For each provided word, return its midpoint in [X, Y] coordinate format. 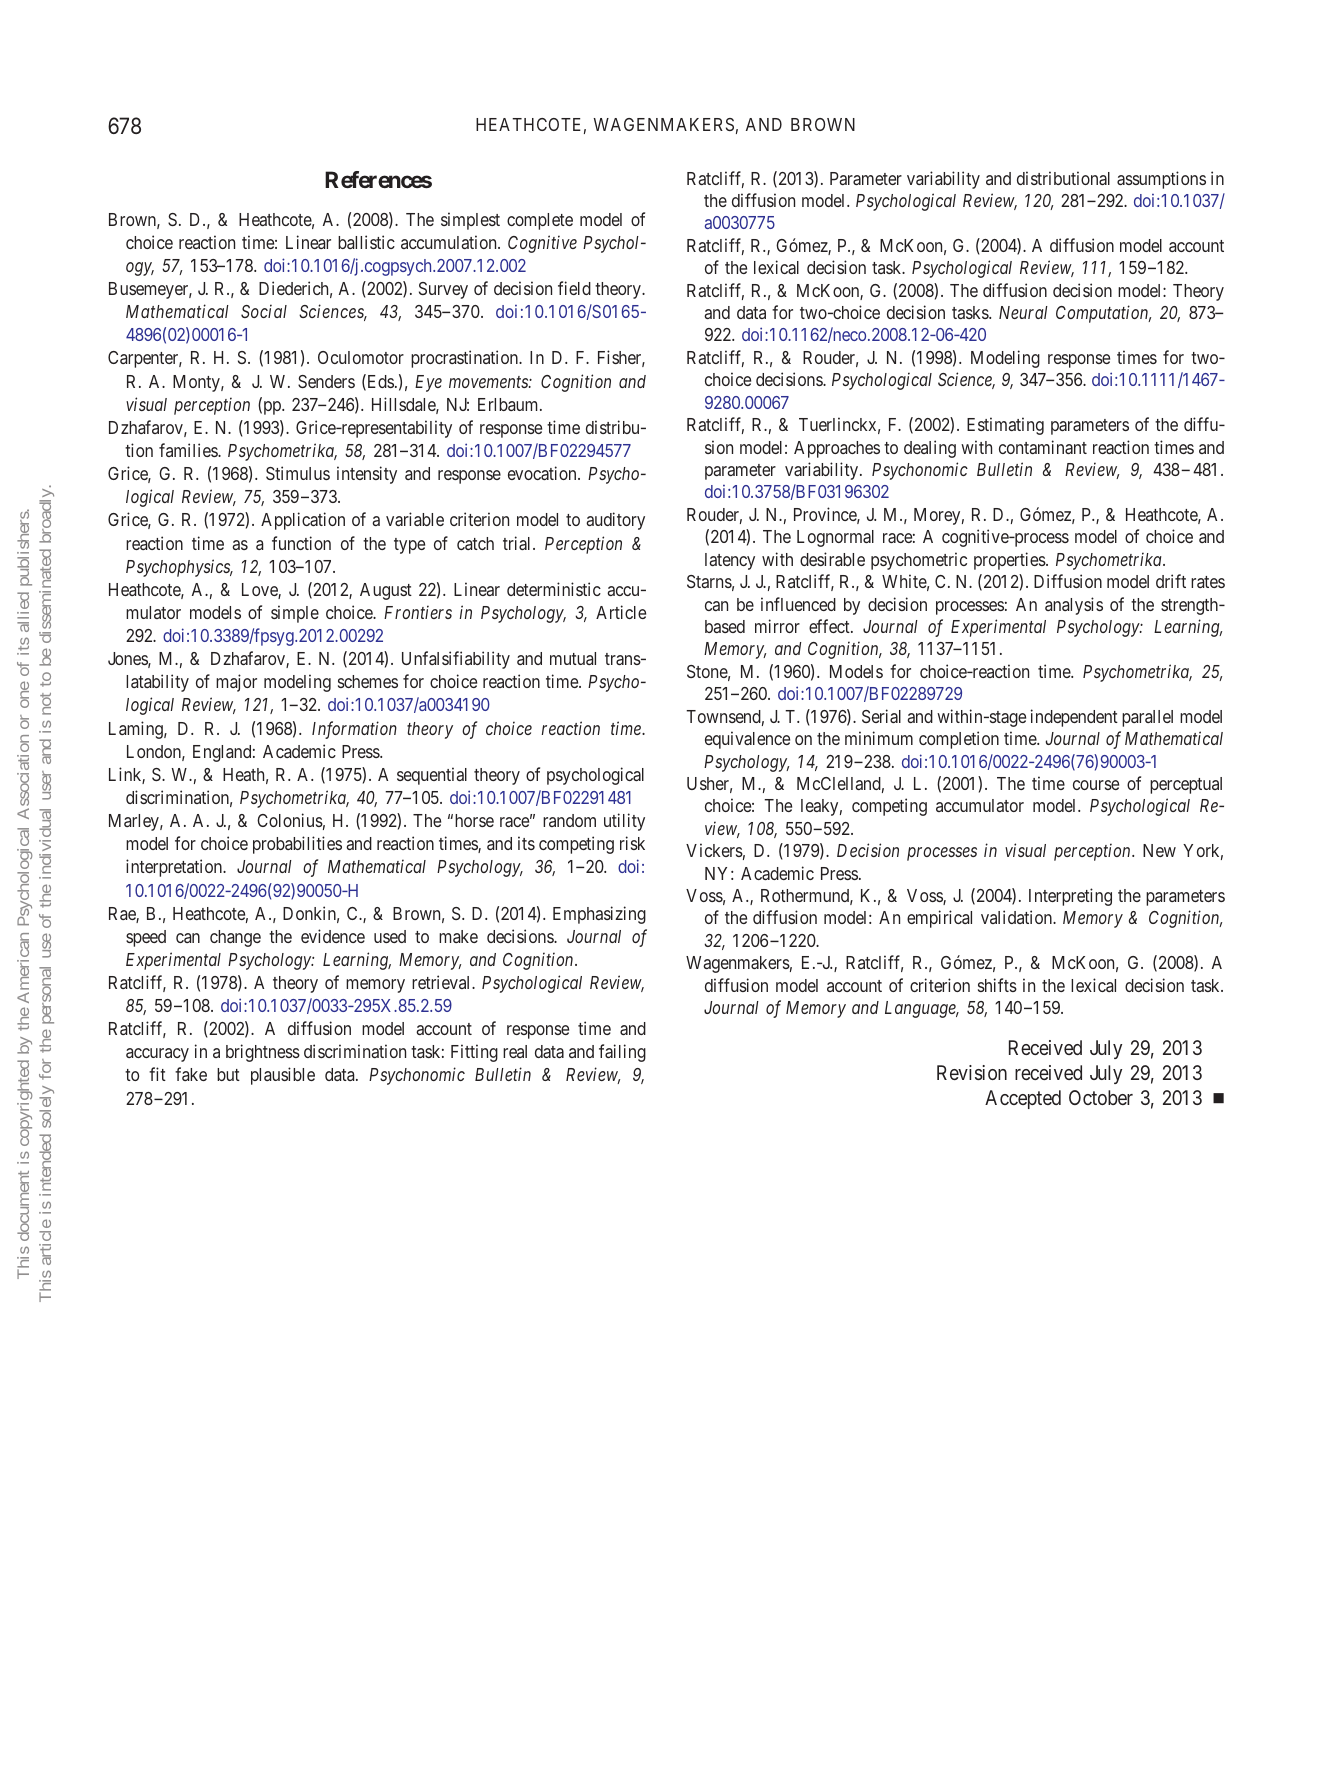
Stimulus [298, 473]
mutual [573, 658]
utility [624, 822]
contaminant [1043, 447]
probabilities [297, 845]
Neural [1023, 312]
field [574, 288]
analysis [1074, 606]
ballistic [366, 242]
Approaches [837, 449]
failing [622, 1053]
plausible [283, 1076]
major [236, 683]
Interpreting [1070, 897]
